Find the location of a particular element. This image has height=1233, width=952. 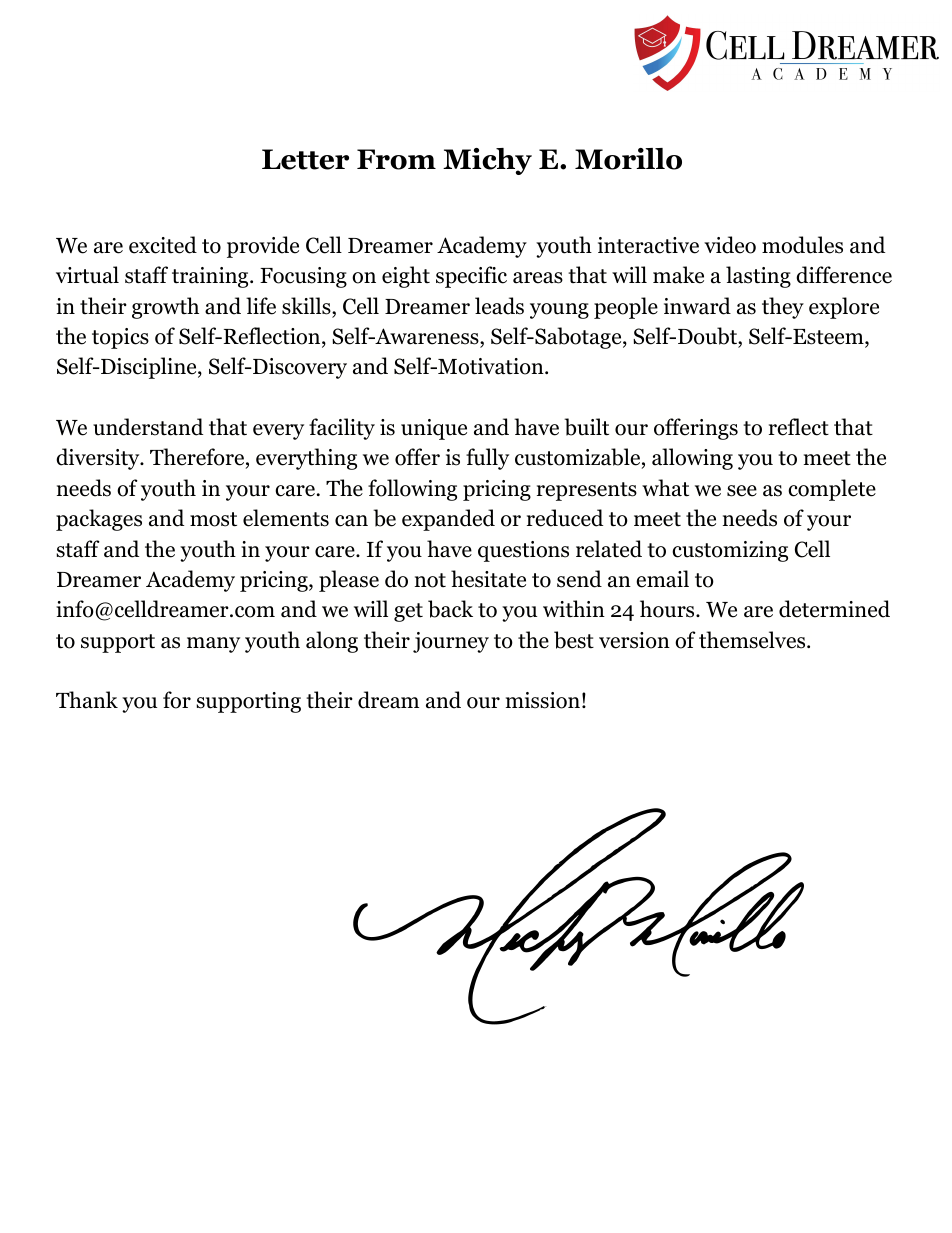

allowing is located at coordinates (692, 459).
